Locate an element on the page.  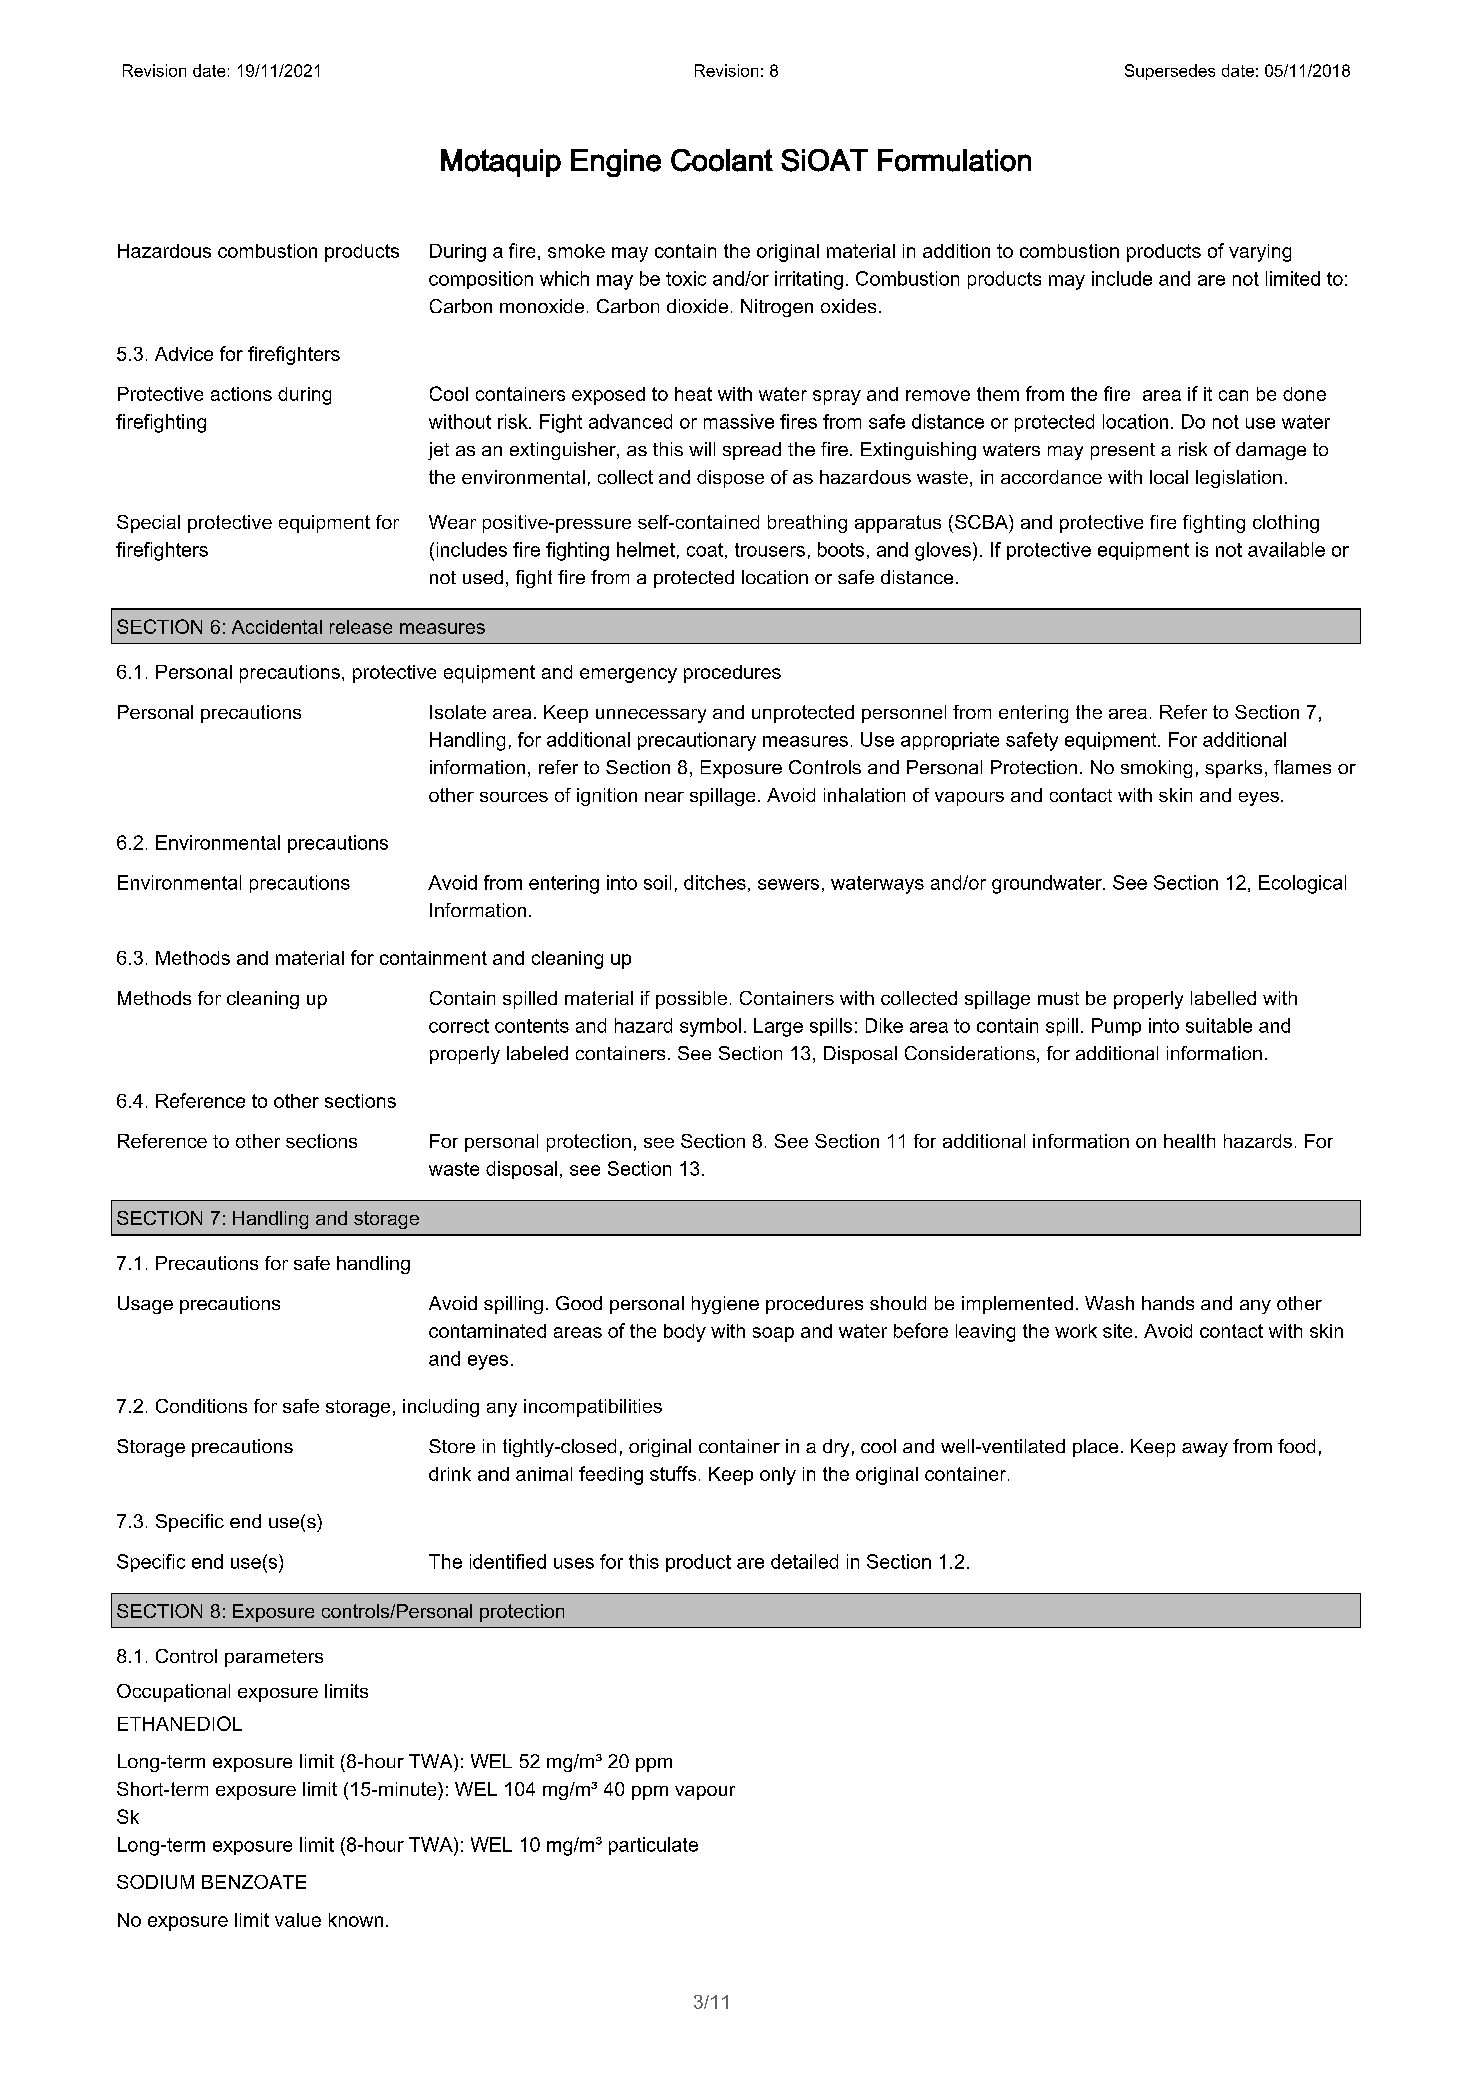
particulate is located at coordinates (653, 1846).
